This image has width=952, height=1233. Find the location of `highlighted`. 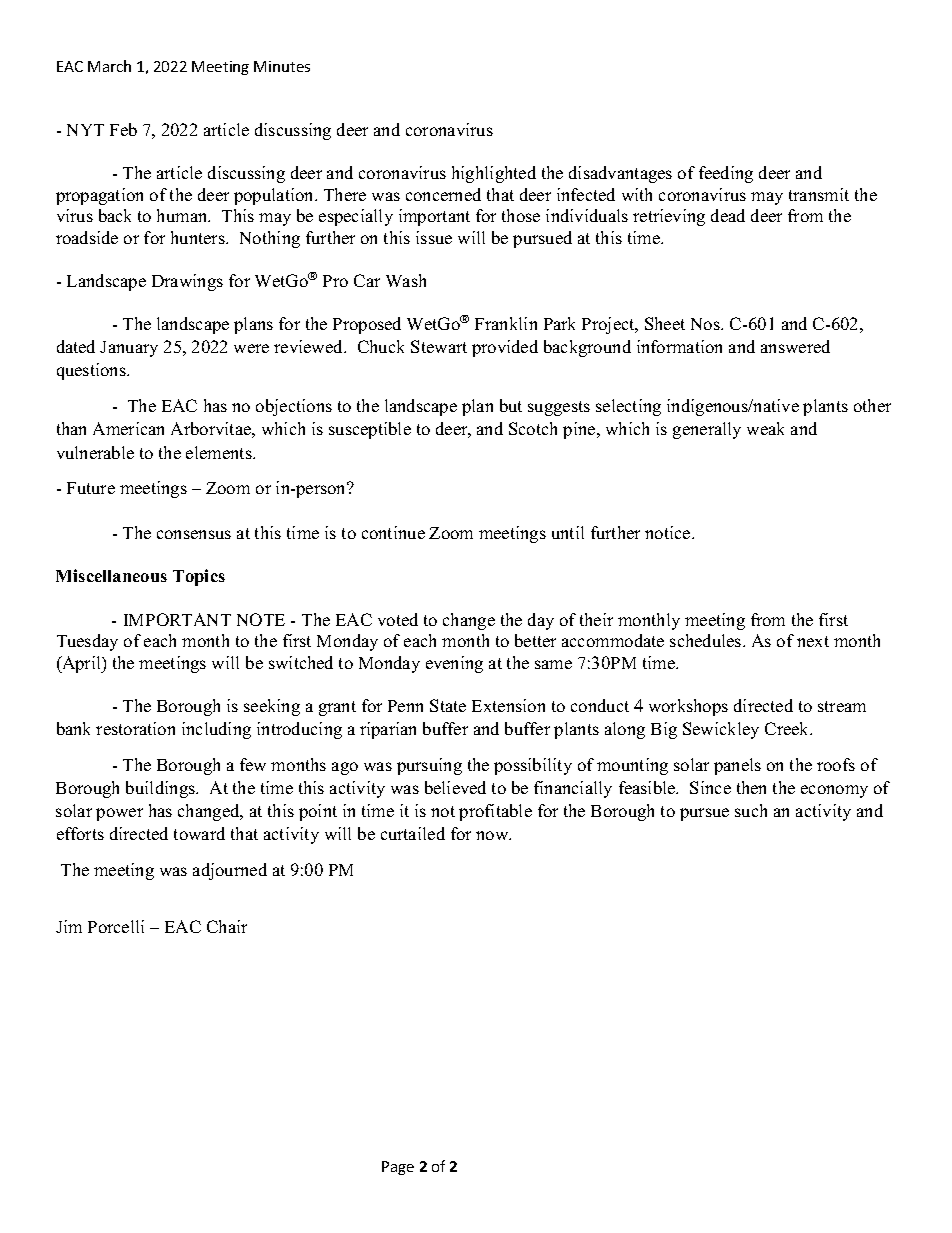

highlighted is located at coordinates (494, 174).
